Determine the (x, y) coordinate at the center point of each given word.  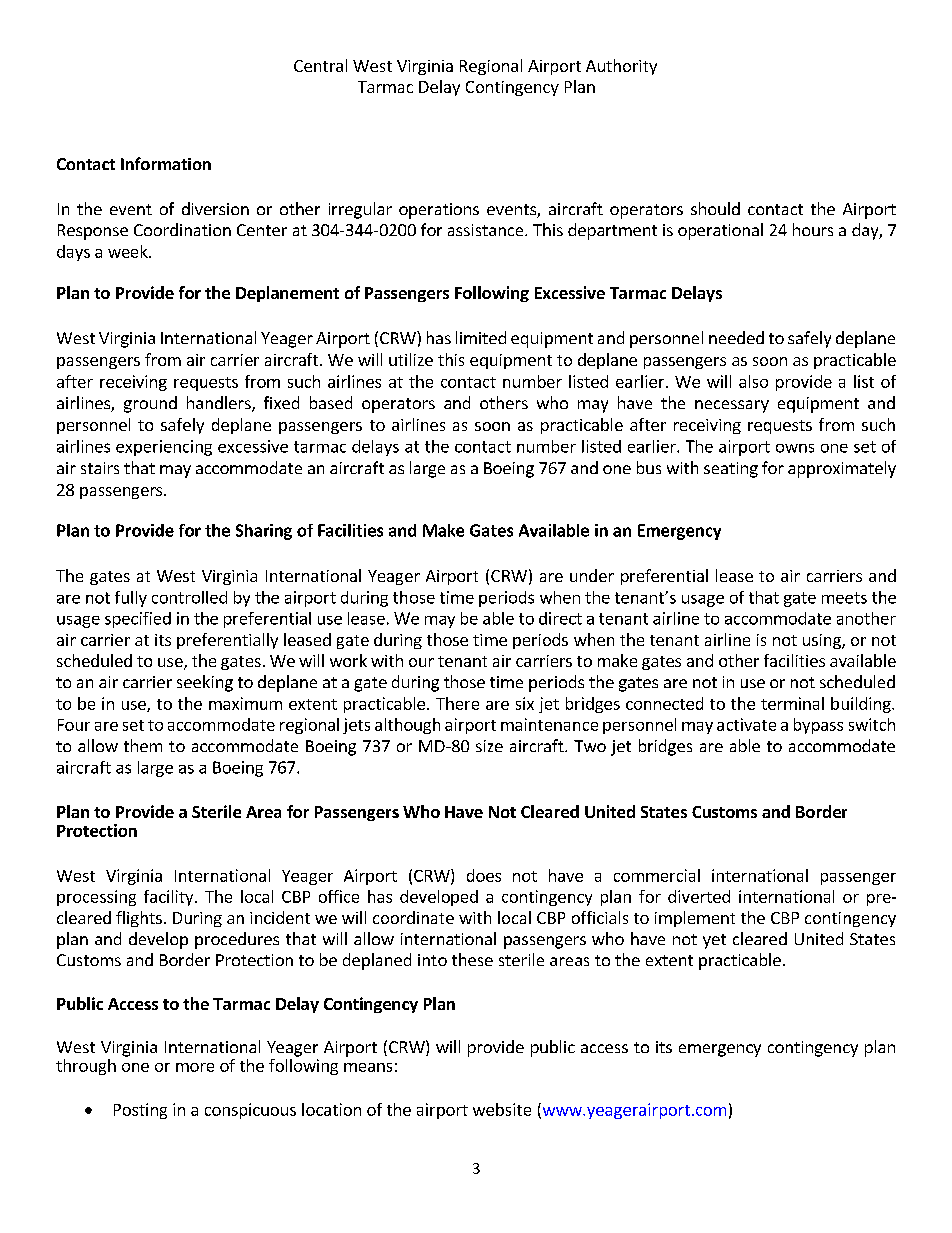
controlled (189, 597)
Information (166, 163)
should (715, 208)
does (484, 875)
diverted (699, 896)
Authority (621, 67)
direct (560, 618)
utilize (411, 359)
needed (736, 337)
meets (844, 598)
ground (150, 404)
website (502, 1109)
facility (170, 898)
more (195, 1067)
